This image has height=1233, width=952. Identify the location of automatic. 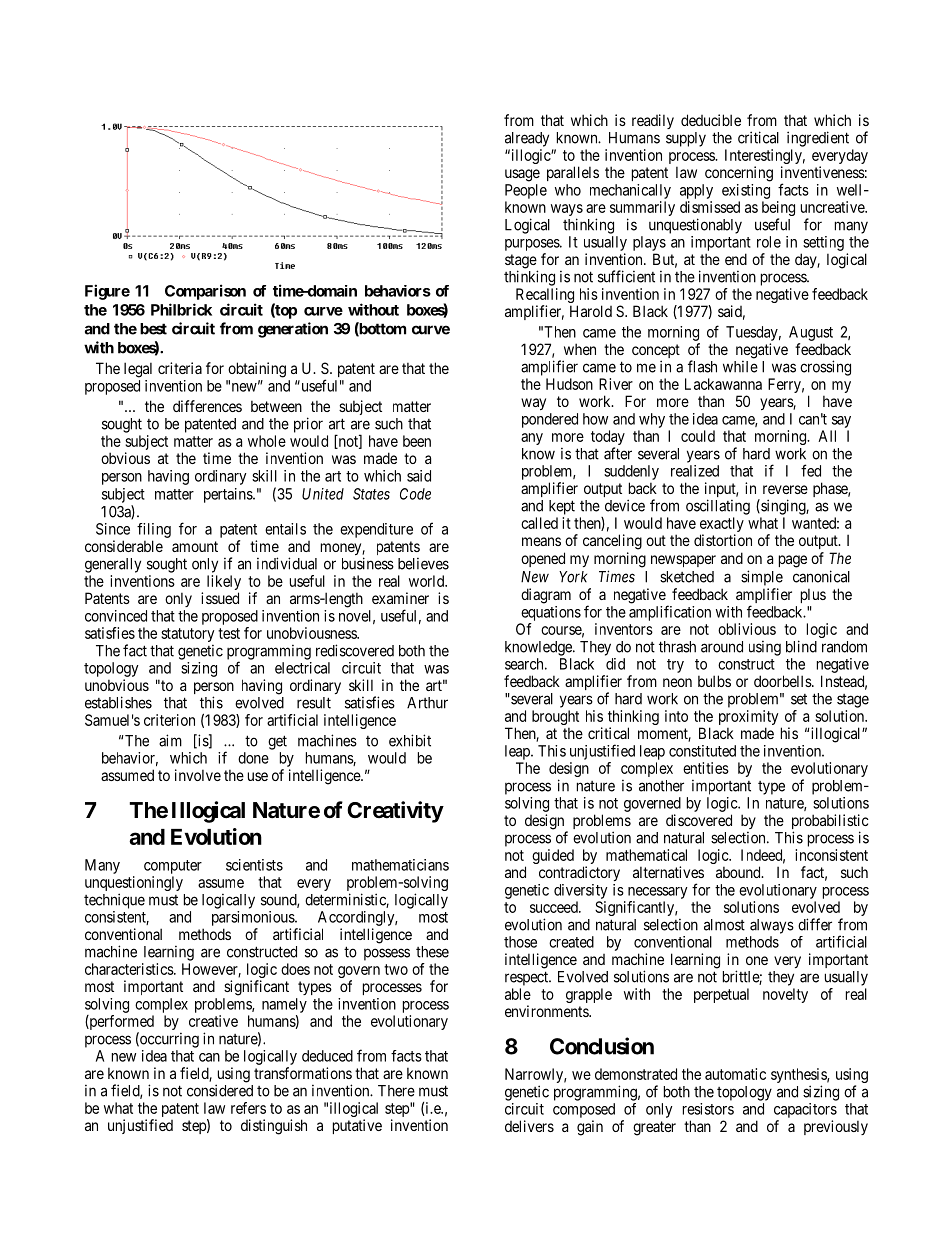
(735, 1074).
